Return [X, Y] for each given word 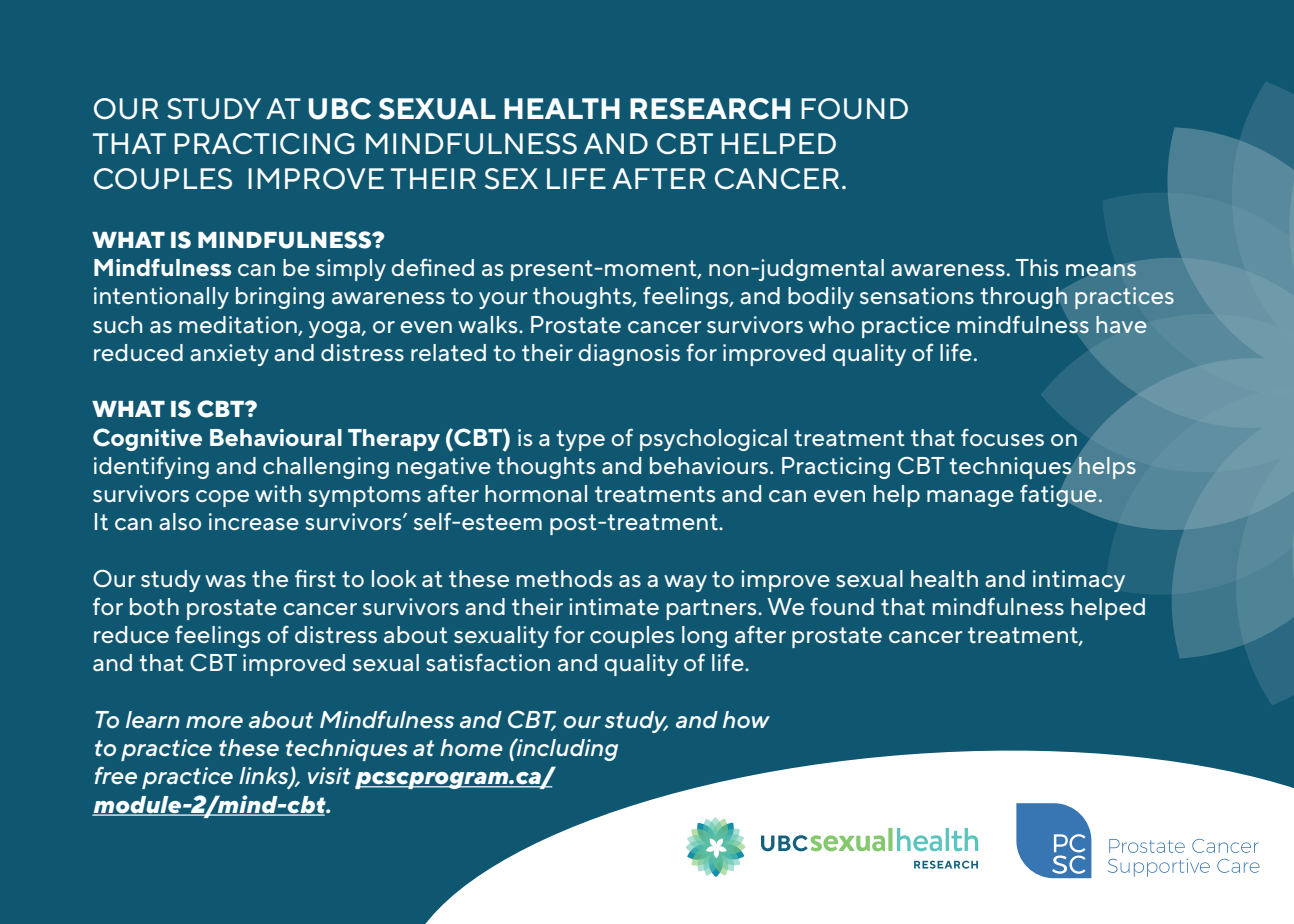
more [214, 722]
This [1036, 267]
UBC [340, 109]
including [566, 749]
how [746, 719]
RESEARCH [710, 109]
